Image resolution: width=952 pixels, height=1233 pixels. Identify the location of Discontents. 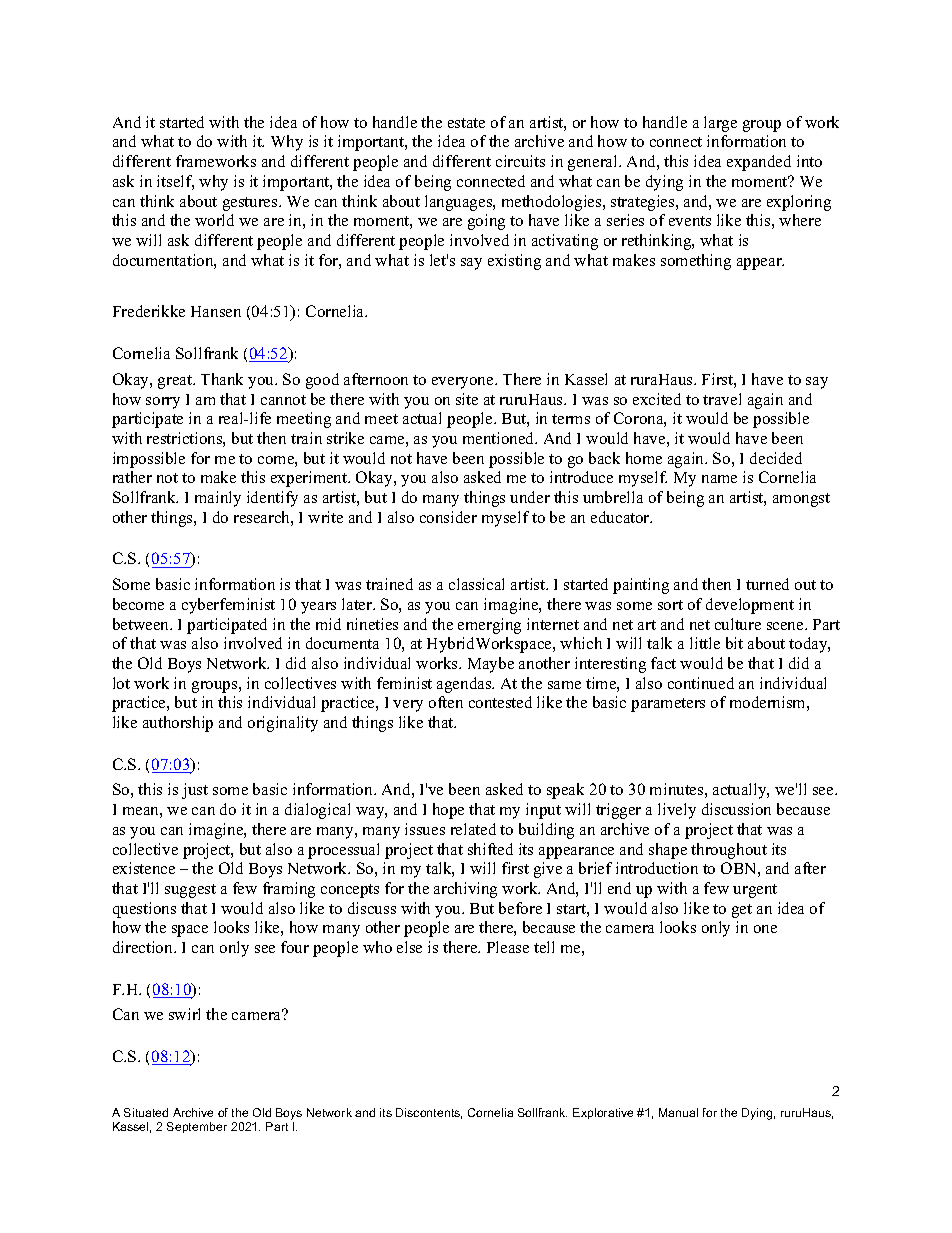
(429, 1113).
